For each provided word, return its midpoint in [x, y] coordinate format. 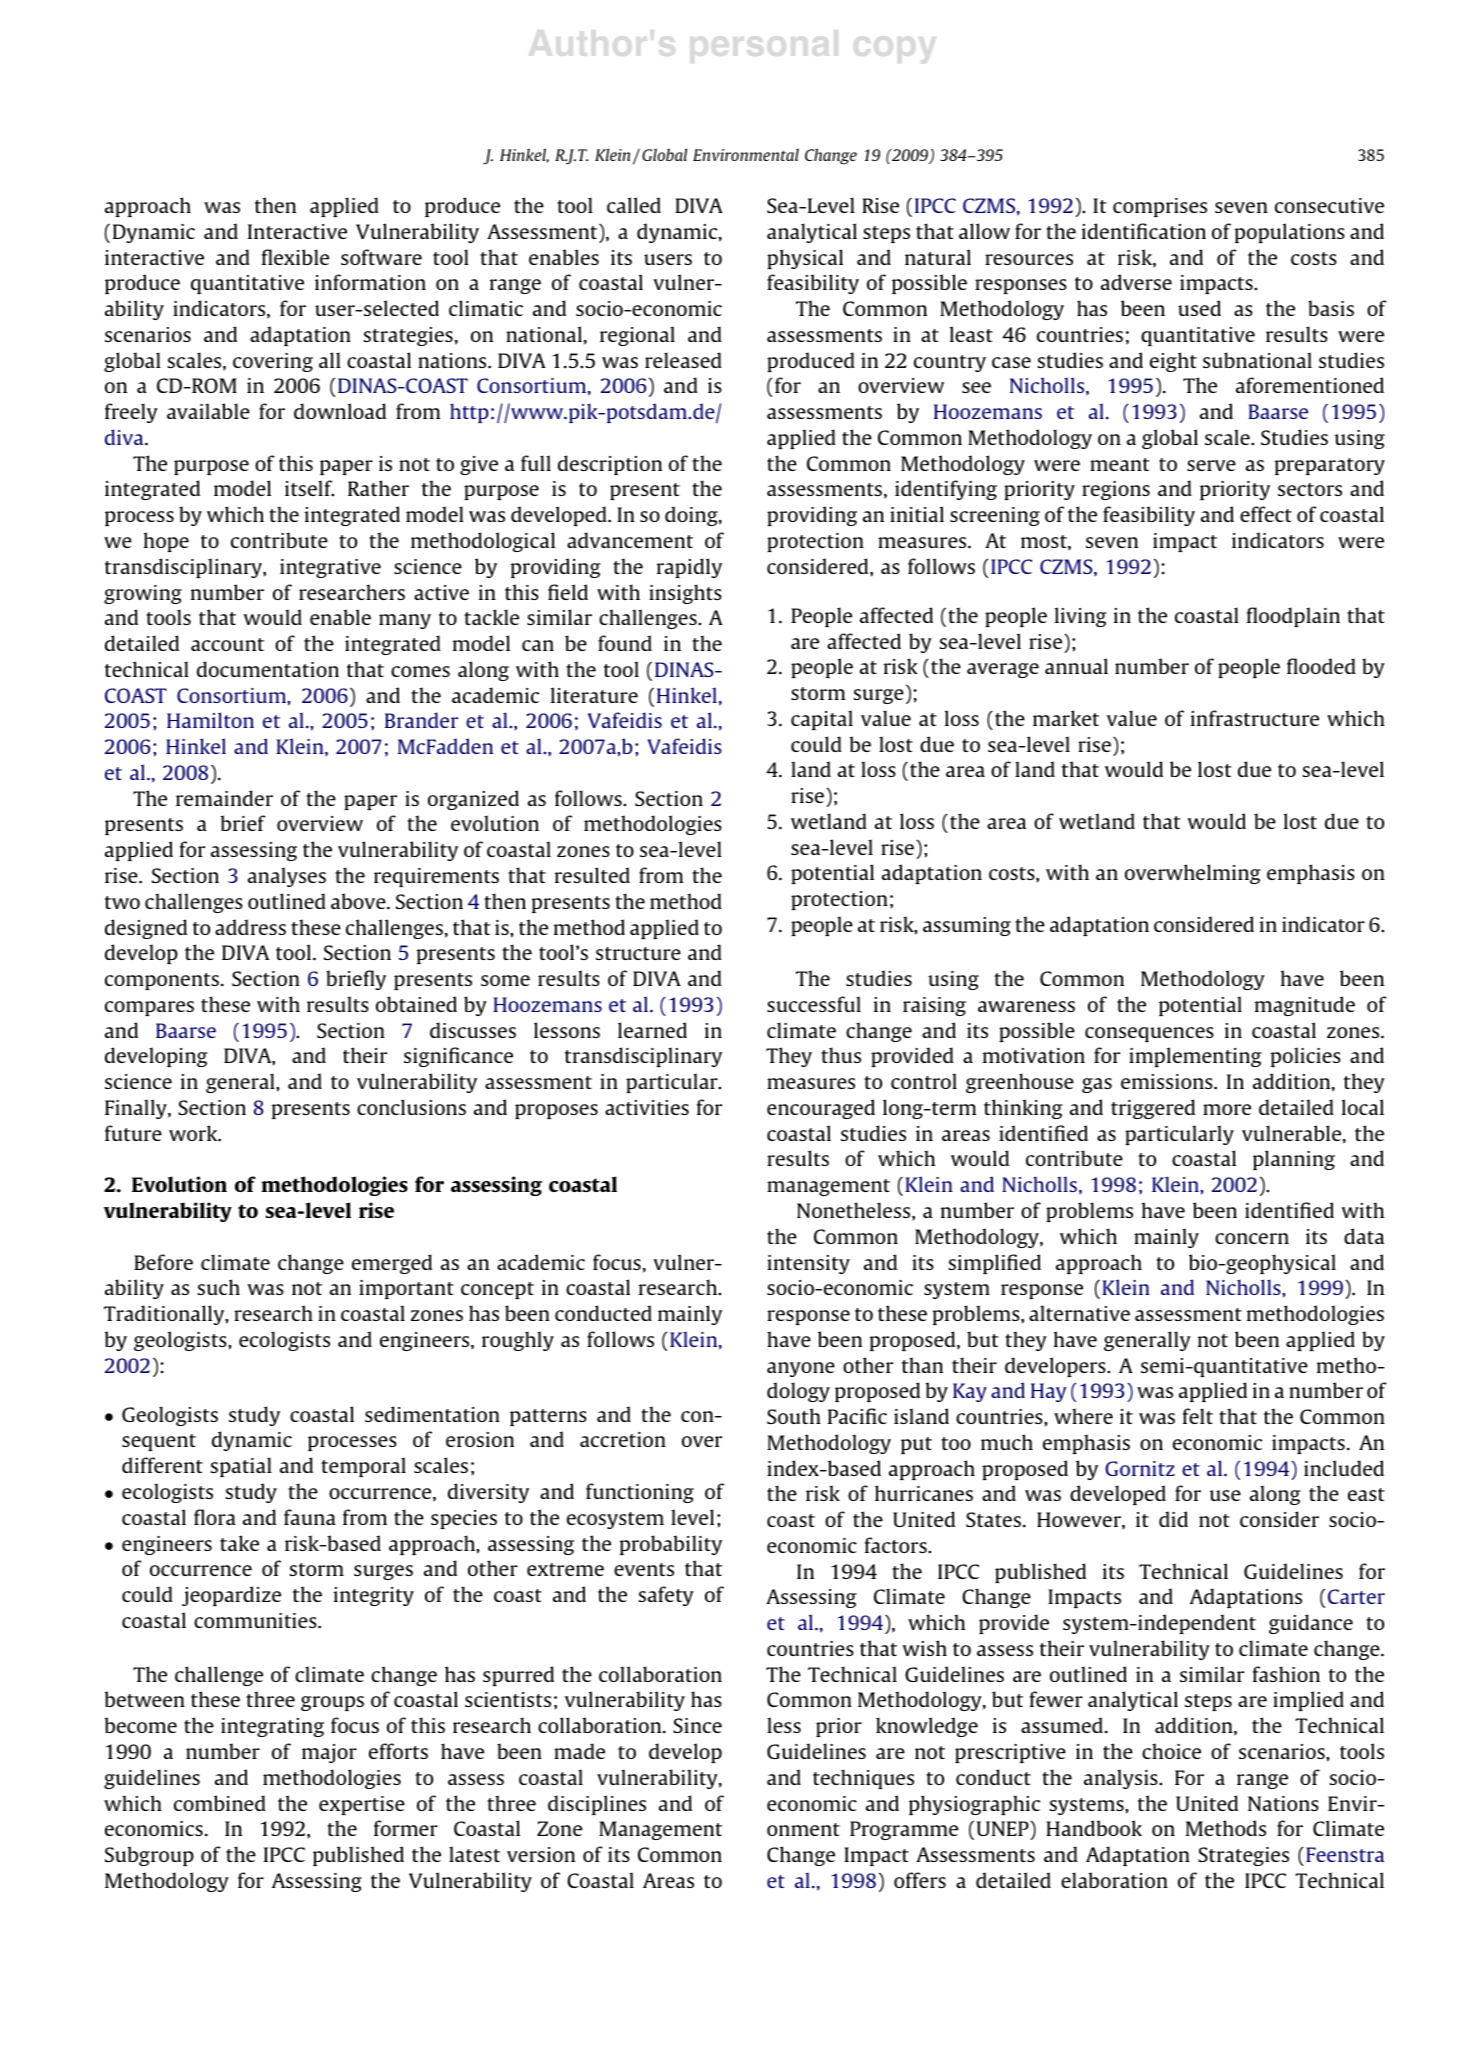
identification [1144, 231]
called [634, 205]
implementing [1195, 1057]
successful [814, 1004]
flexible [295, 257]
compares [149, 1008]
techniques [863, 1779]
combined [220, 1803]
